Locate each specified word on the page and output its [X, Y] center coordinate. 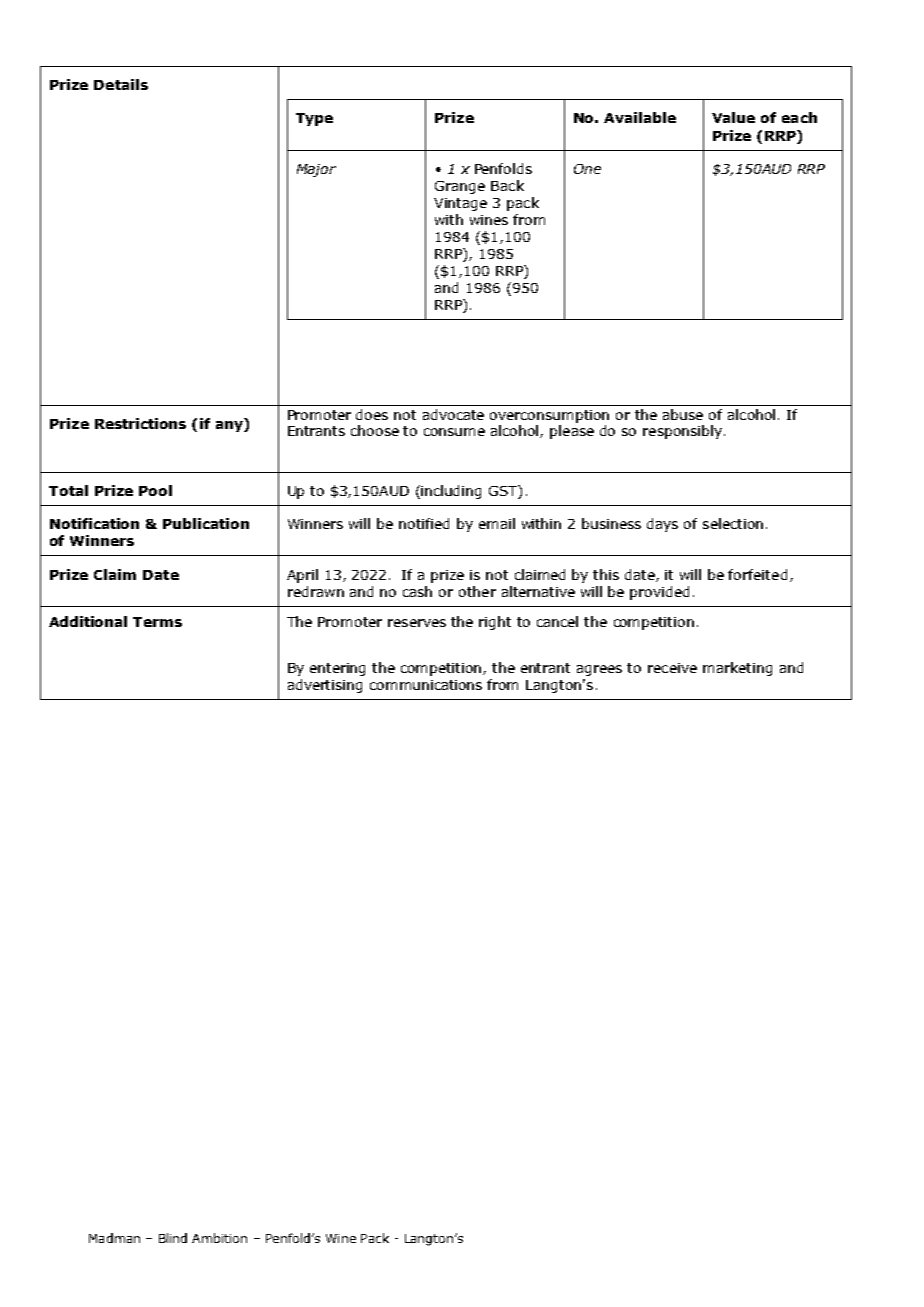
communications [426, 685]
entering [337, 669]
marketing [737, 669]
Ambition [219, 1238]
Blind [173, 1238]
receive [672, 668]
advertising [325, 686]
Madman [114, 1238]
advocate [453, 414]
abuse [683, 414]
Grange [460, 187]
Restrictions [140, 423]
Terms [157, 622]
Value [733, 117]
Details [121, 84]
